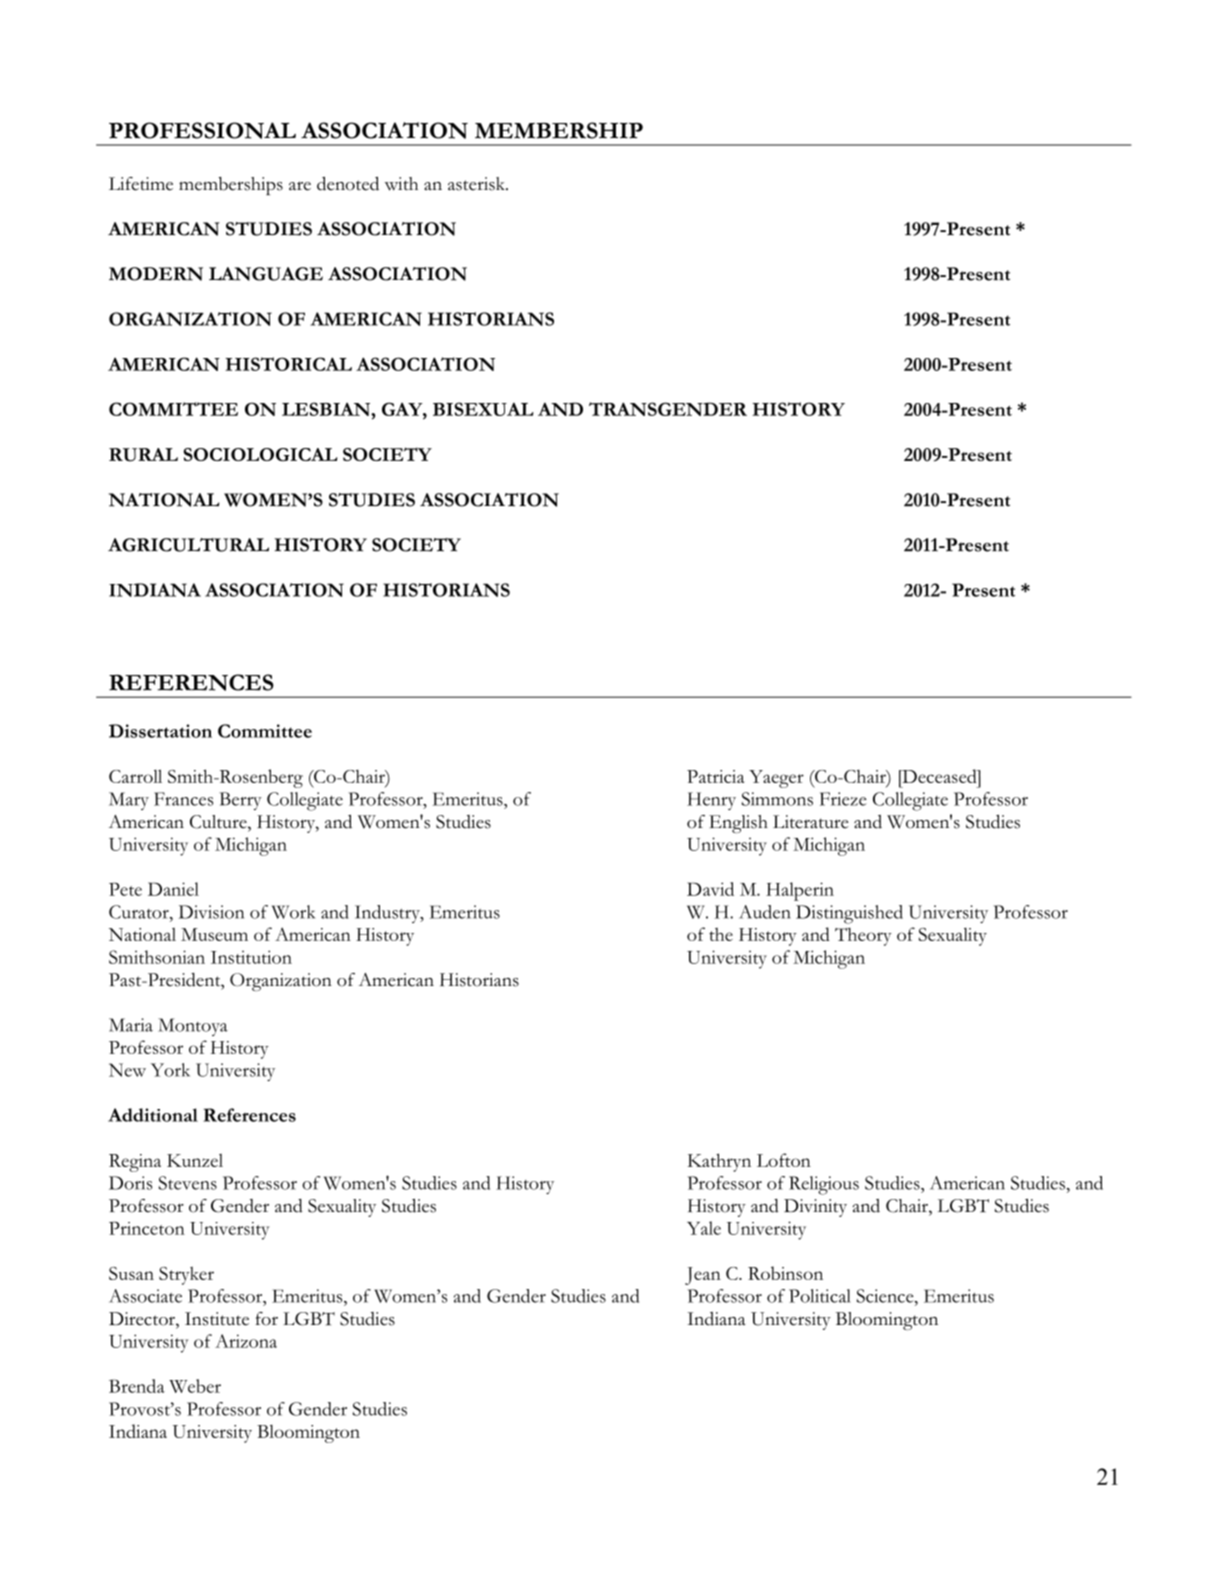 This page has width=1229, height=1590. What do you see at coordinates (401, 184) in the page?
I see `with` at bounding box center [401, 184].
